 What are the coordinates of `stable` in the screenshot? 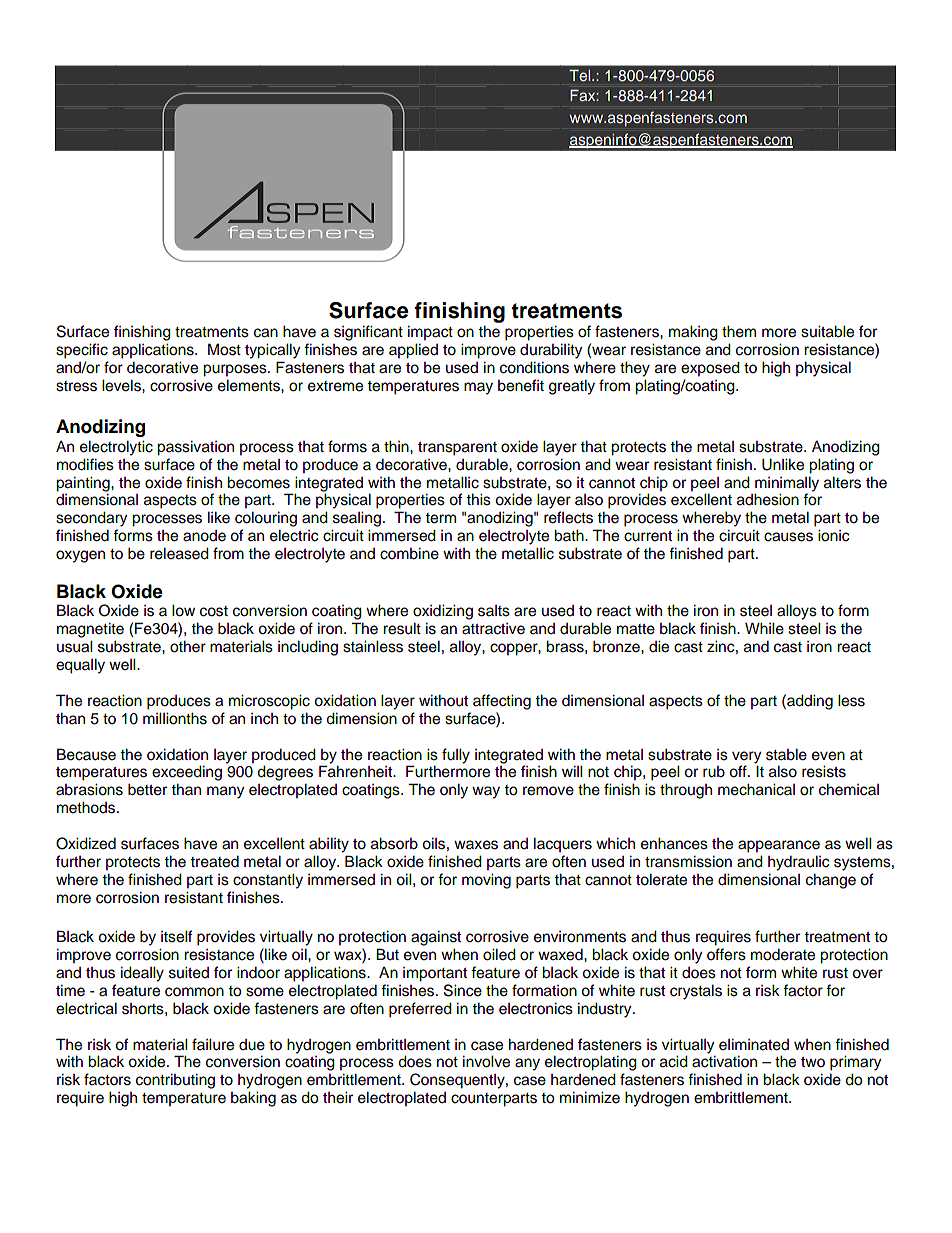 It's located at (786, 754).
